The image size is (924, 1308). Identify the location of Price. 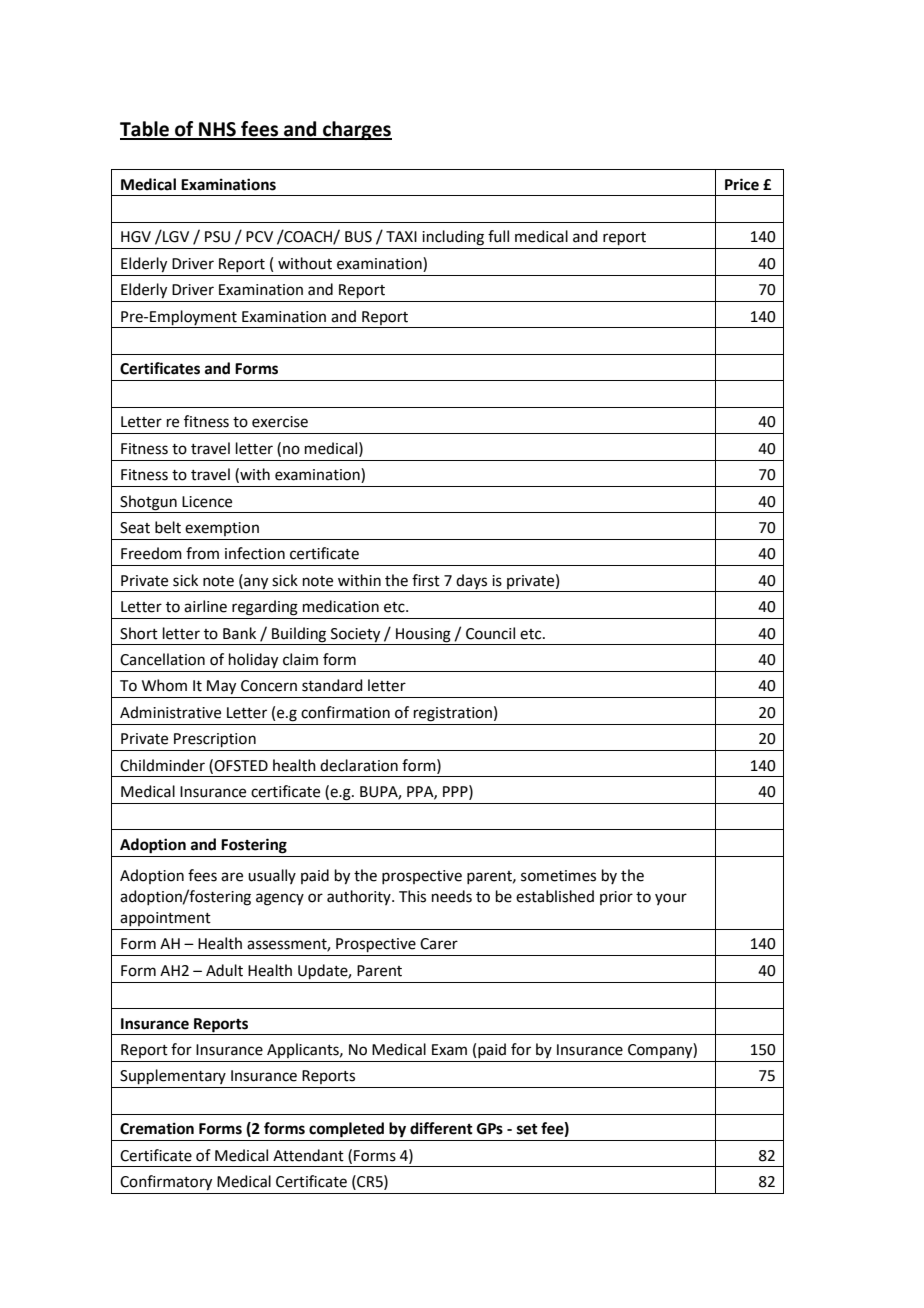
(742, 184).
